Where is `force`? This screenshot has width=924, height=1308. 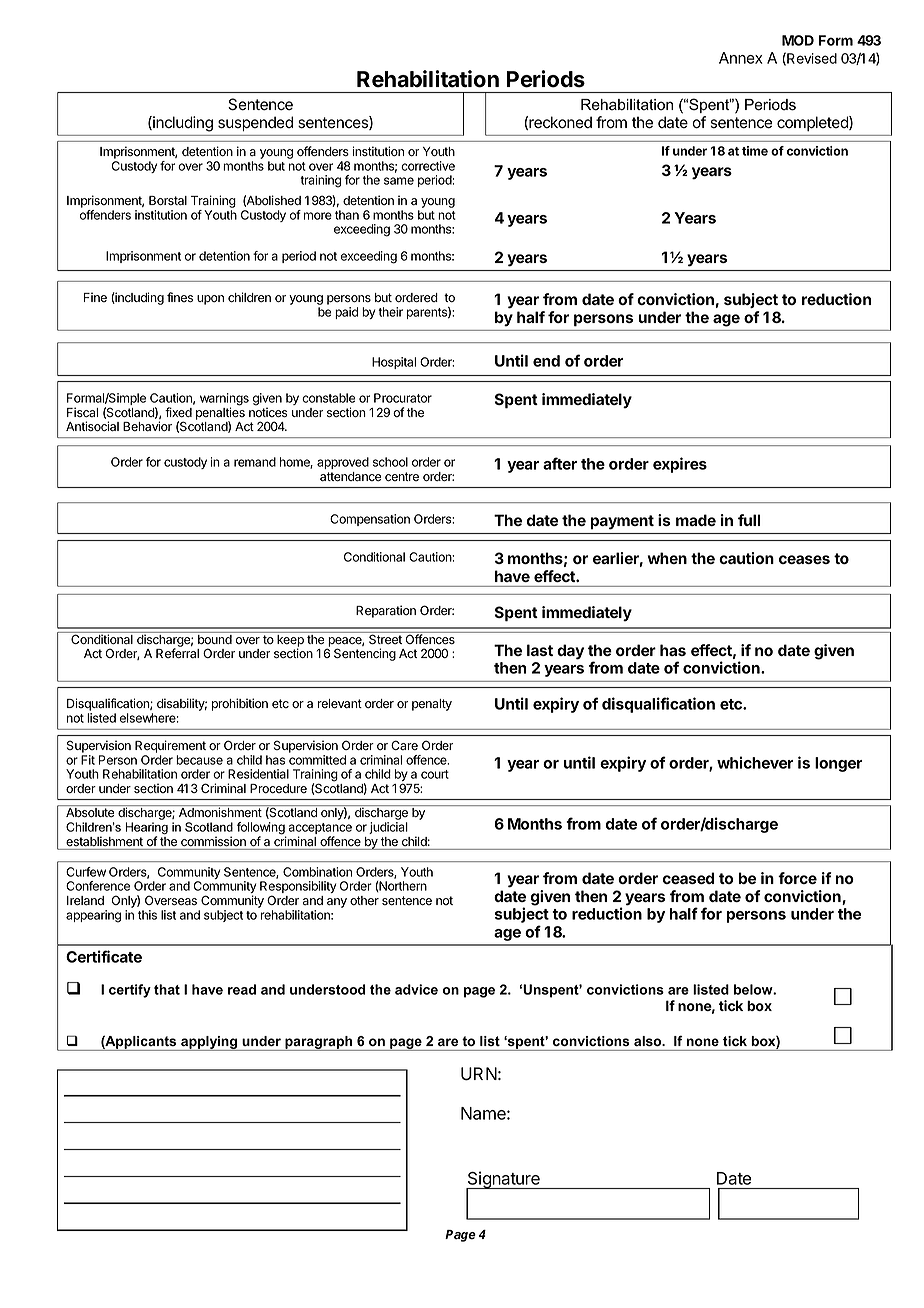
force is located at coordinates (797, 878).
